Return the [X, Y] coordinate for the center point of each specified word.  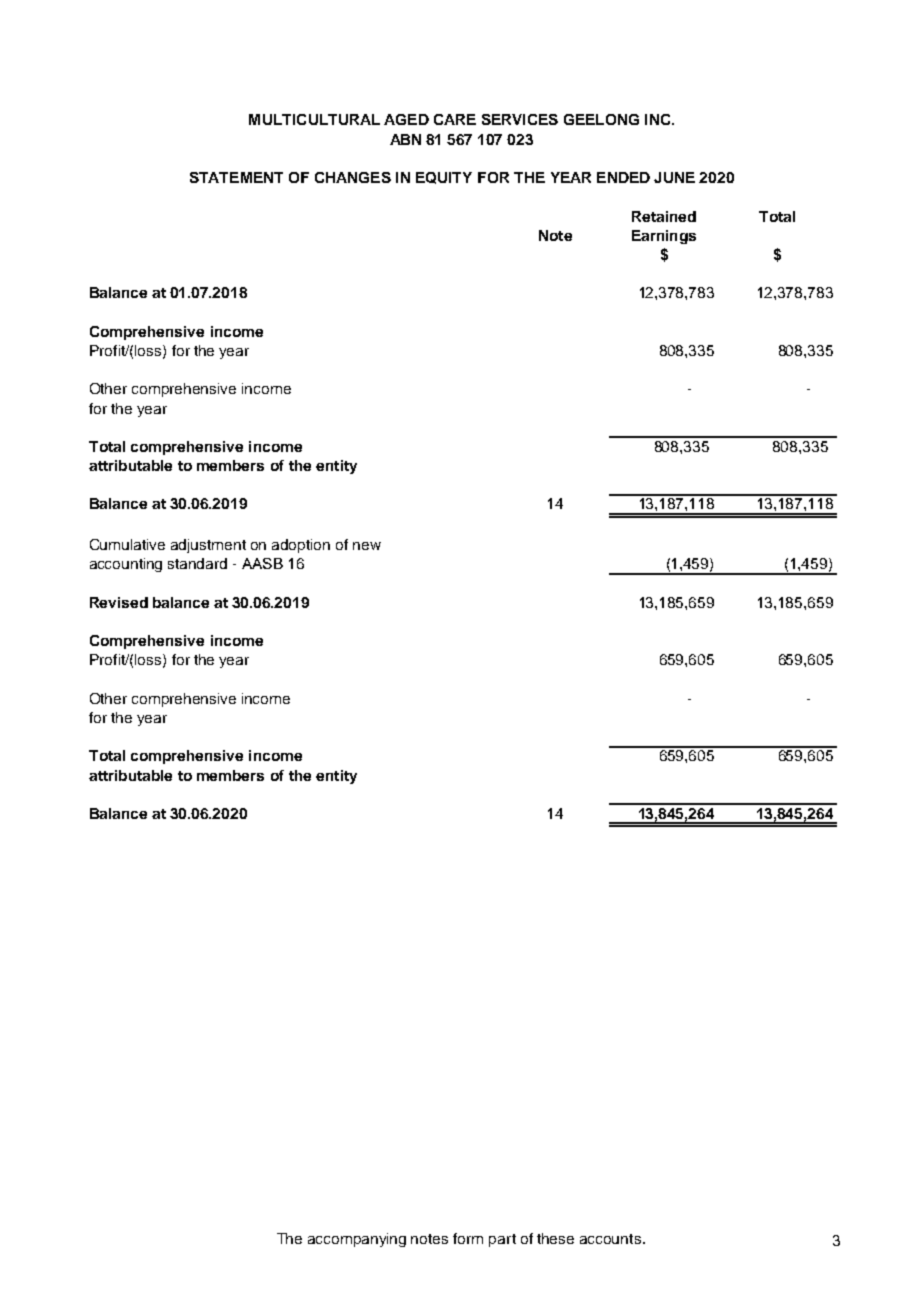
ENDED [623, 177]
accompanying [357, 1240]
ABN [405, 139]
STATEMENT [236, 177]
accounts [610, 1239]
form [468, 1238]
